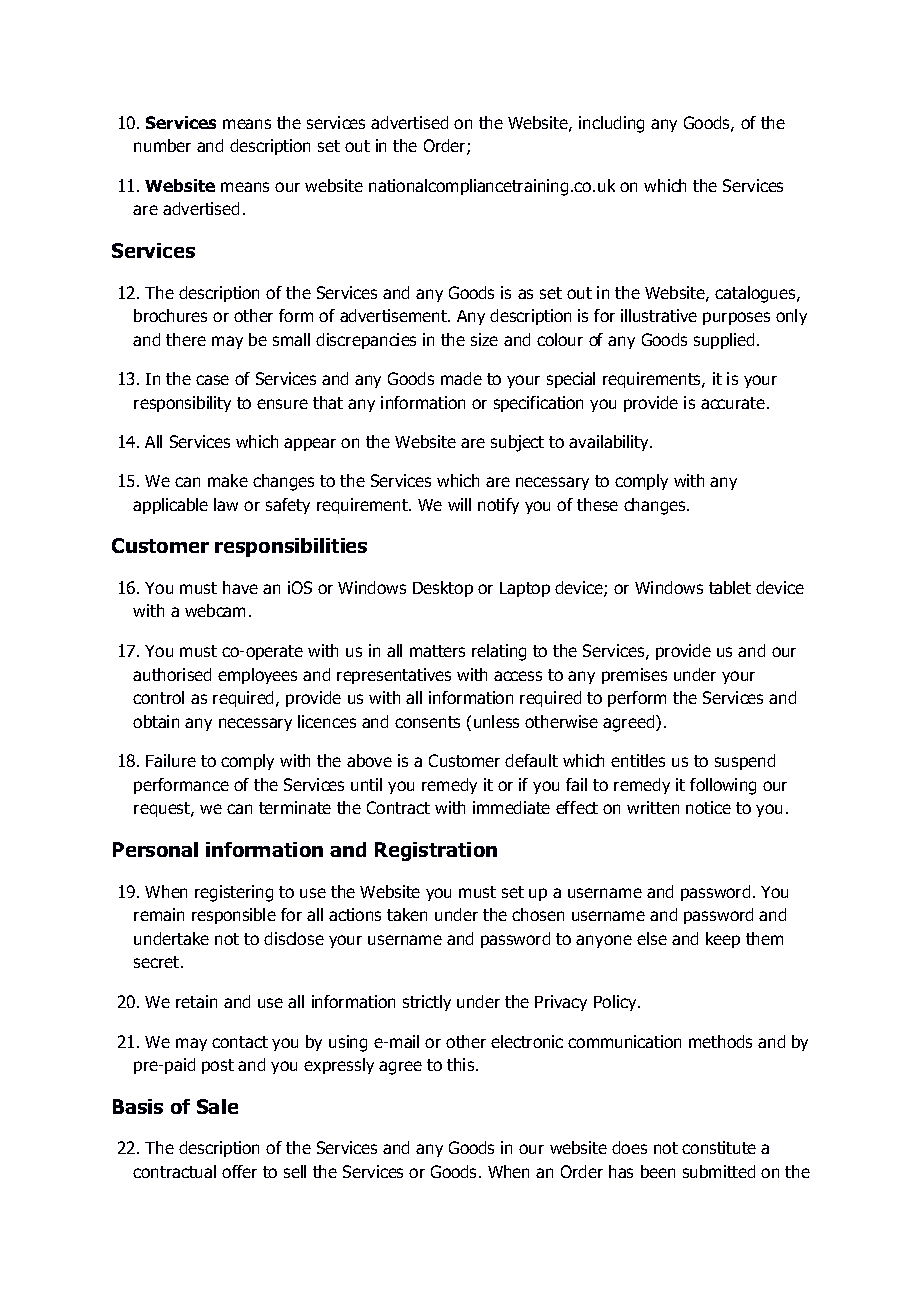  I want to click on Sale, so click(217, 1106).
